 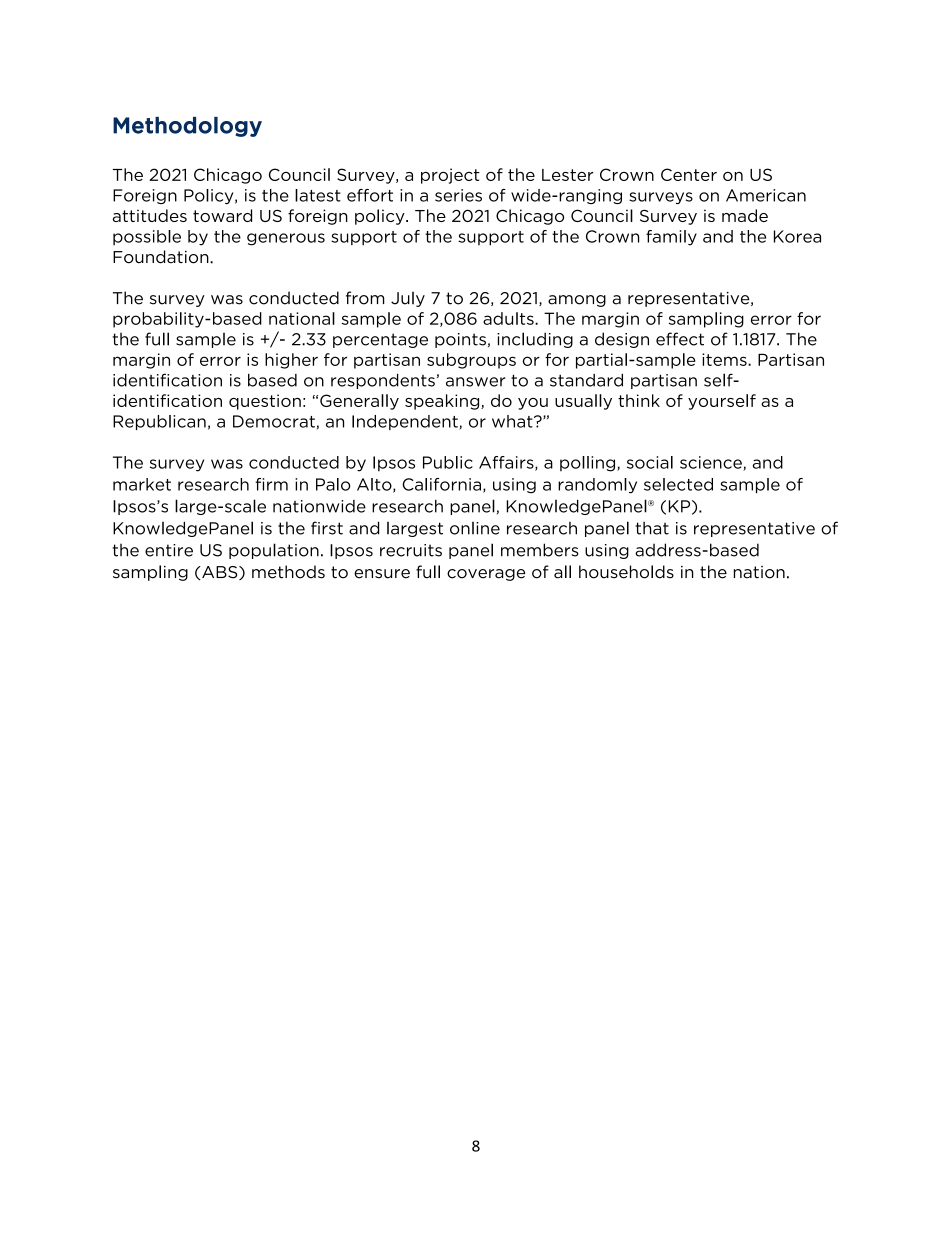 I want to click on project, so click(x=450, y=176).
